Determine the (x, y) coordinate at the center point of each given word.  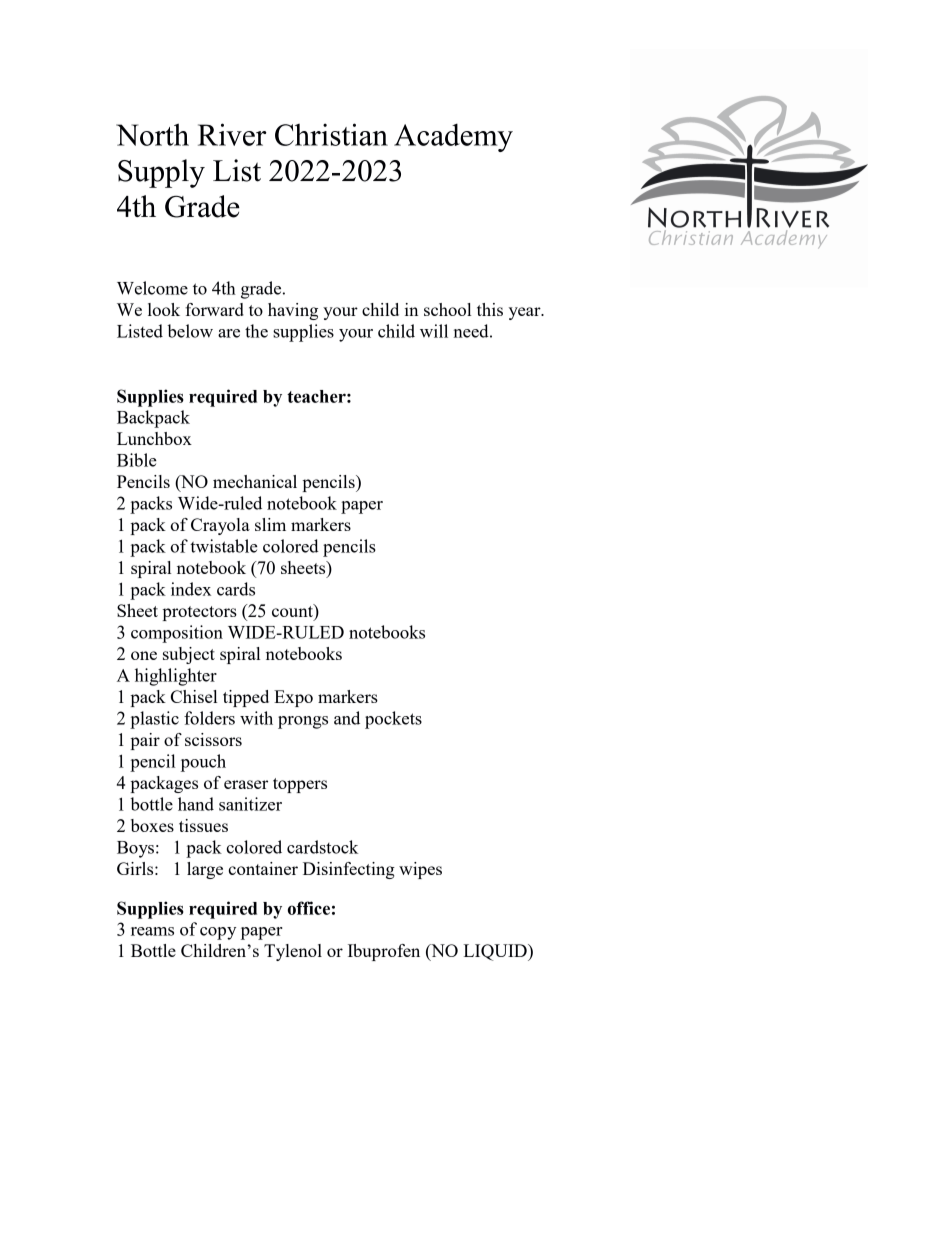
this (490, 309)
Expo (293, 698)
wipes (420, 870)
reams (152, 931)
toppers (300, 785)
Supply (161, 173)
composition (177, 634)
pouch (203, 763)
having (293, 311)
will (434, 331)
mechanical (255, 481)
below (190, 331)
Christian (331, 134)
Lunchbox (154, 438)
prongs (303, 722)
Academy (453, 137)
